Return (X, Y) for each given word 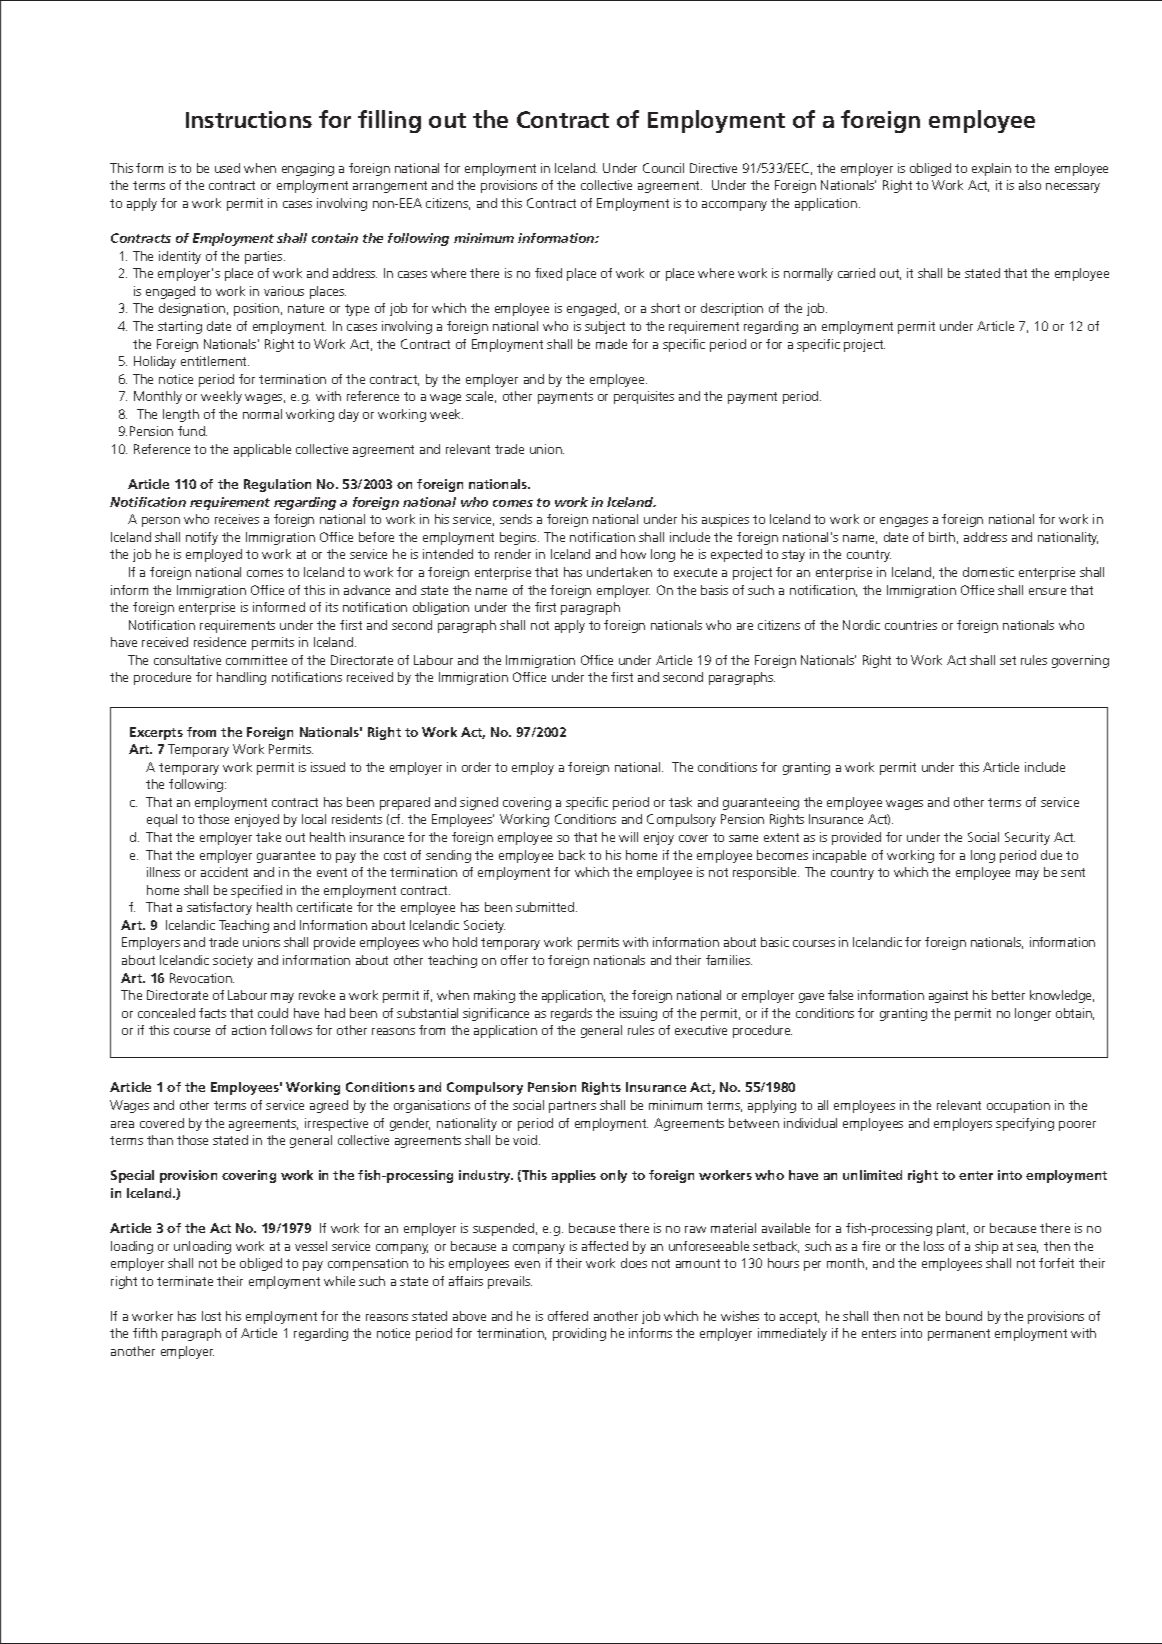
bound (964, 1316)
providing (579, 1334)
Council (663, 168)
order (476, 767)
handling (241, 678)
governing (1080, 661)
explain (991, 169)
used (227, 168)
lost (211, 1316)
